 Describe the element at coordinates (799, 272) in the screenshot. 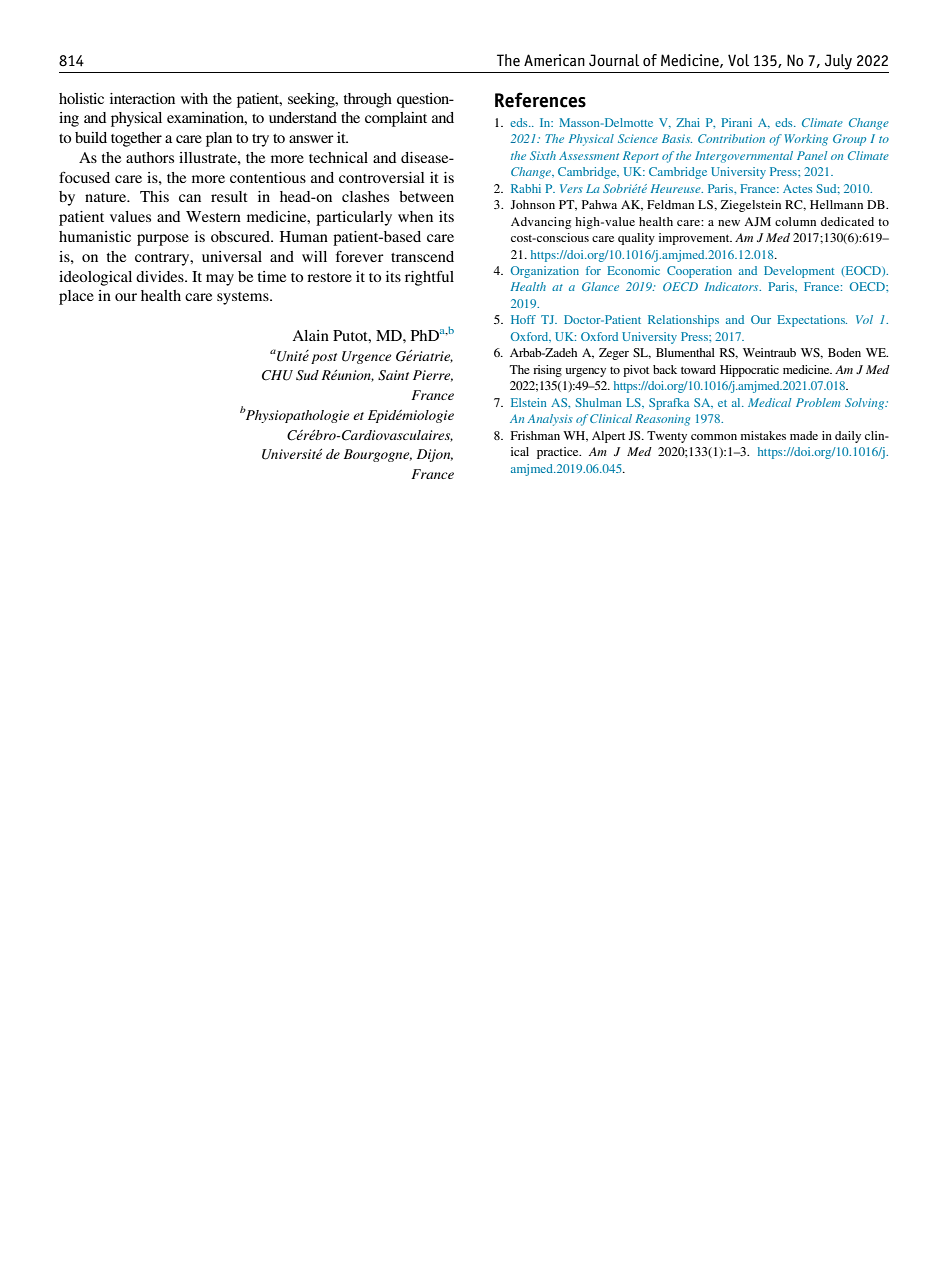

I see `Development` at that location.
